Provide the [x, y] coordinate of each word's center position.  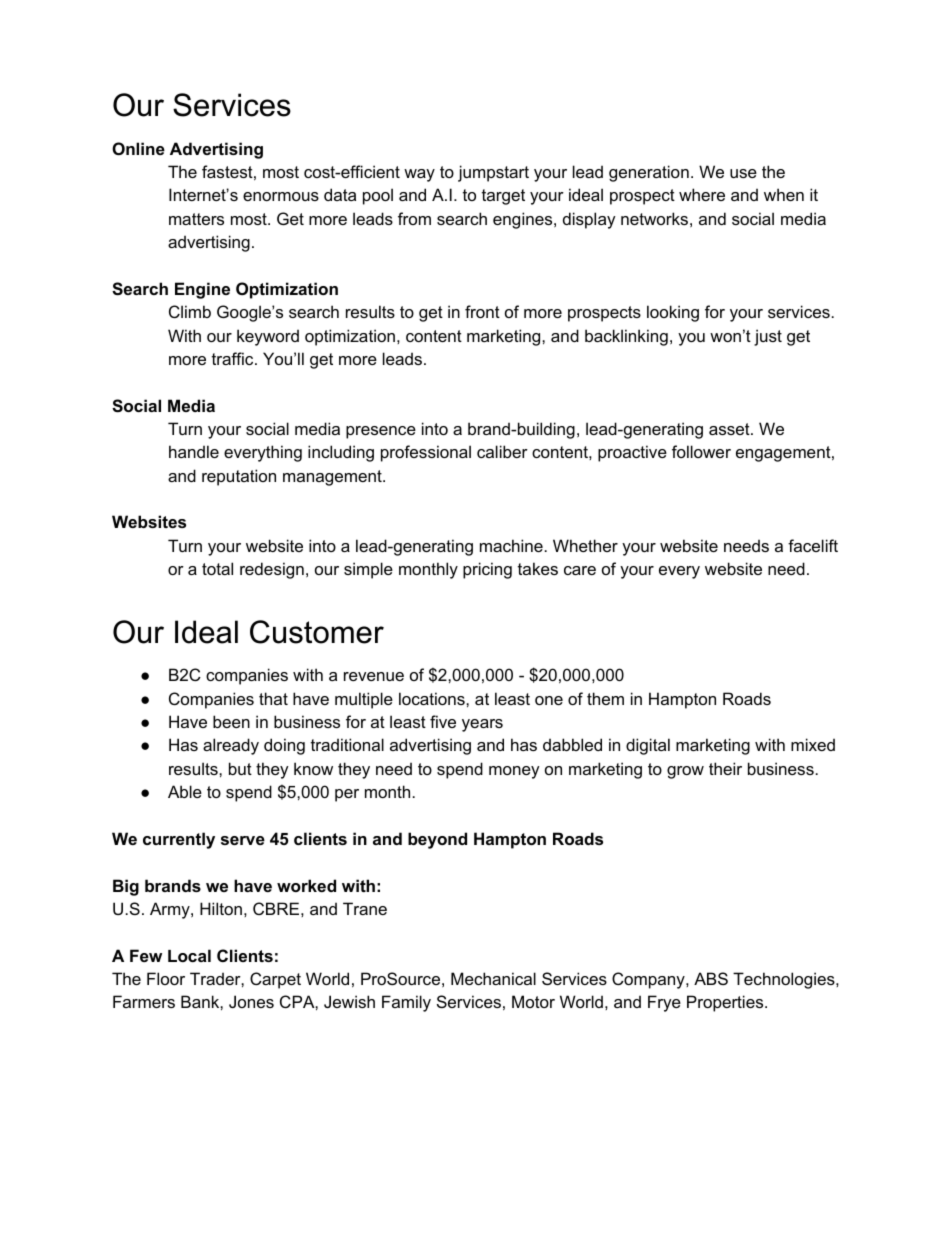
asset [730, 429]
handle [194, 451]
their [725, 768]
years [482, 725]
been [231, 721]
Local [189, 955]
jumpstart [493, 173]
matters [196, 219]
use [743, 173]
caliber [502, 451]
